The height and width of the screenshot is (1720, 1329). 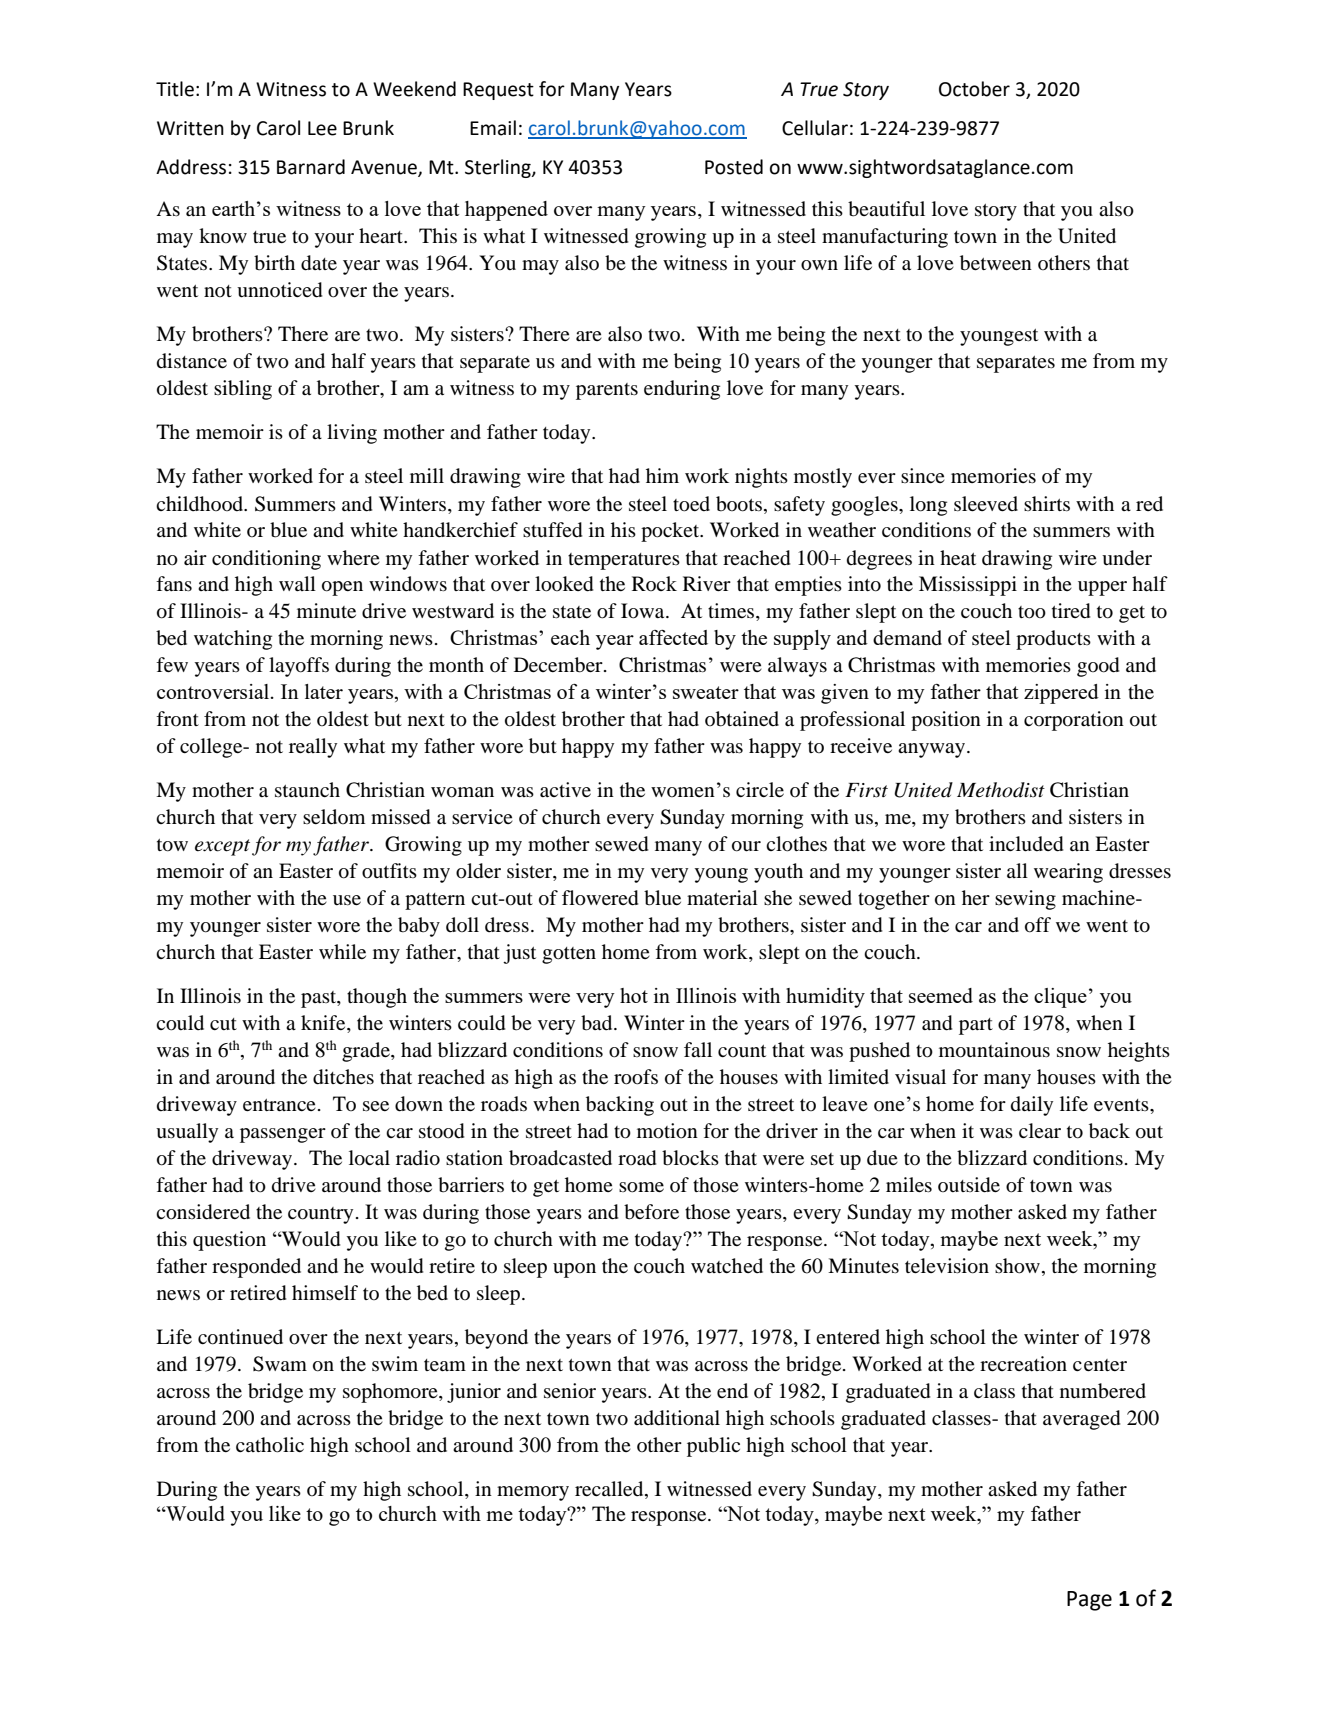 I want to click on later, so click(x=324, y=691).
